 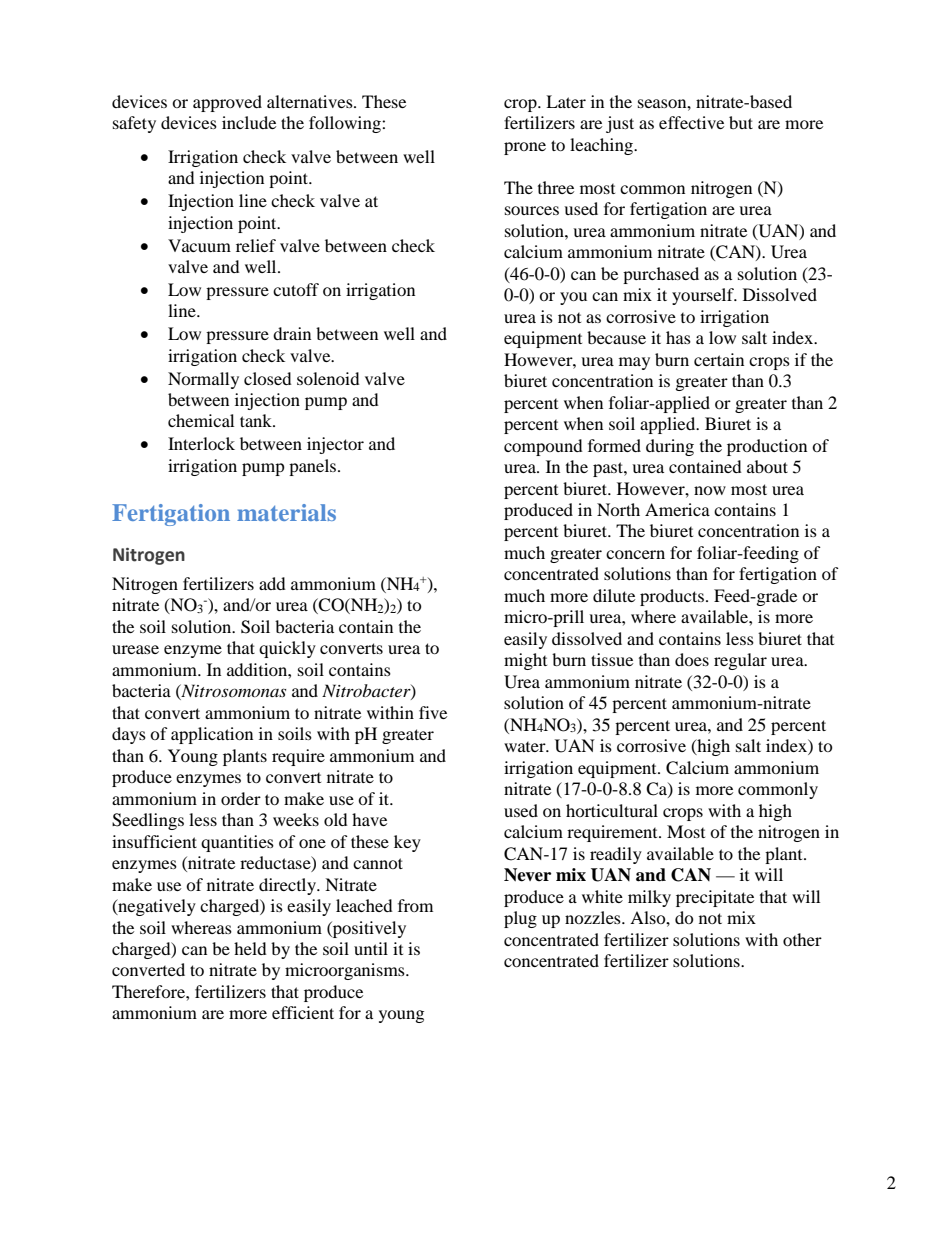 What do you see at coordinates (741, 122) in the document?
I see `but` at bounding box center [741, 122].
